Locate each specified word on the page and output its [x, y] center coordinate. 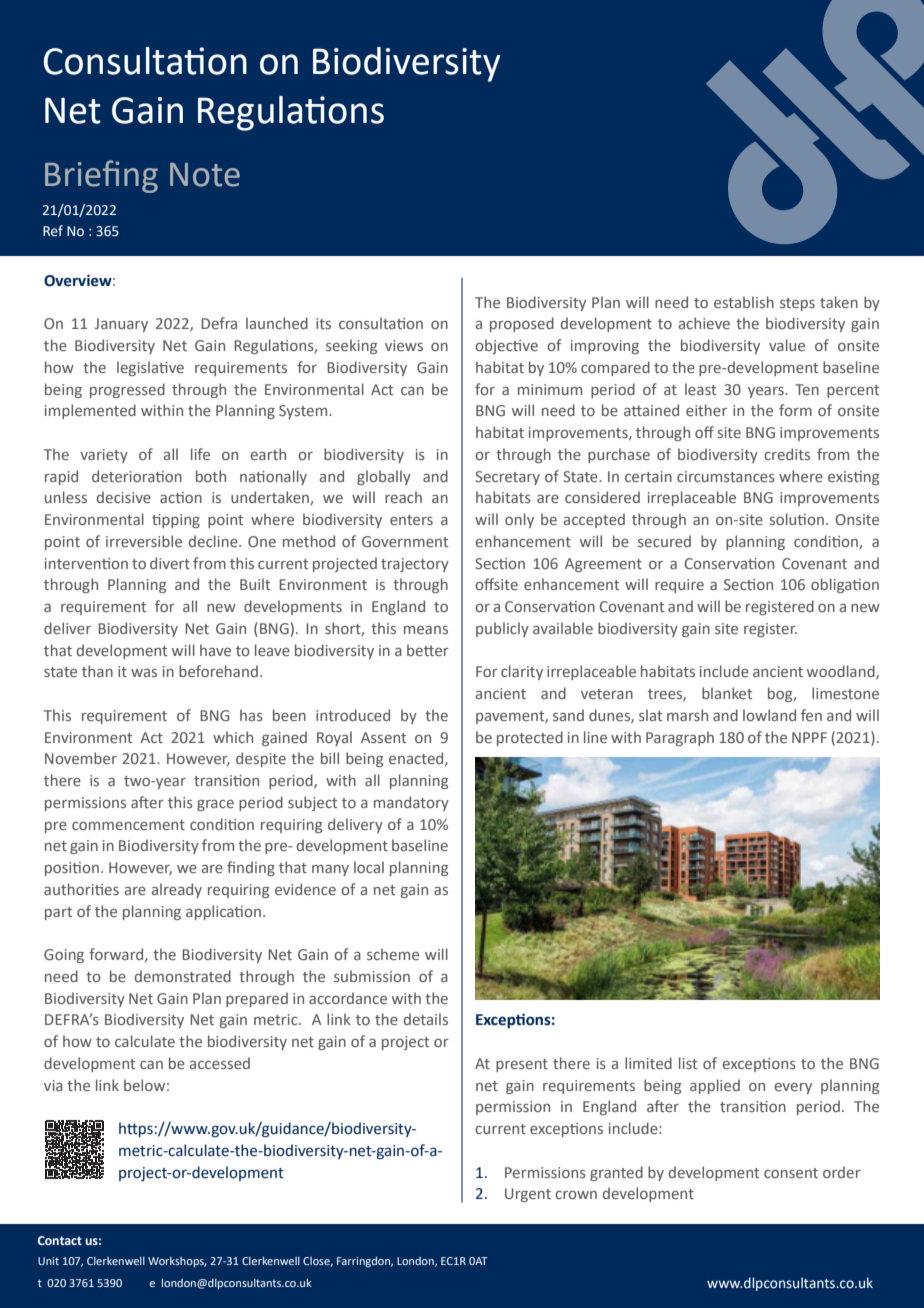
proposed [522, 324]
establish [744, 302]
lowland [769, 715]
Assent [383, 737]
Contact [60, 1240]
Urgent [528, 1195]
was [144, 673]
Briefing [101, 176]
